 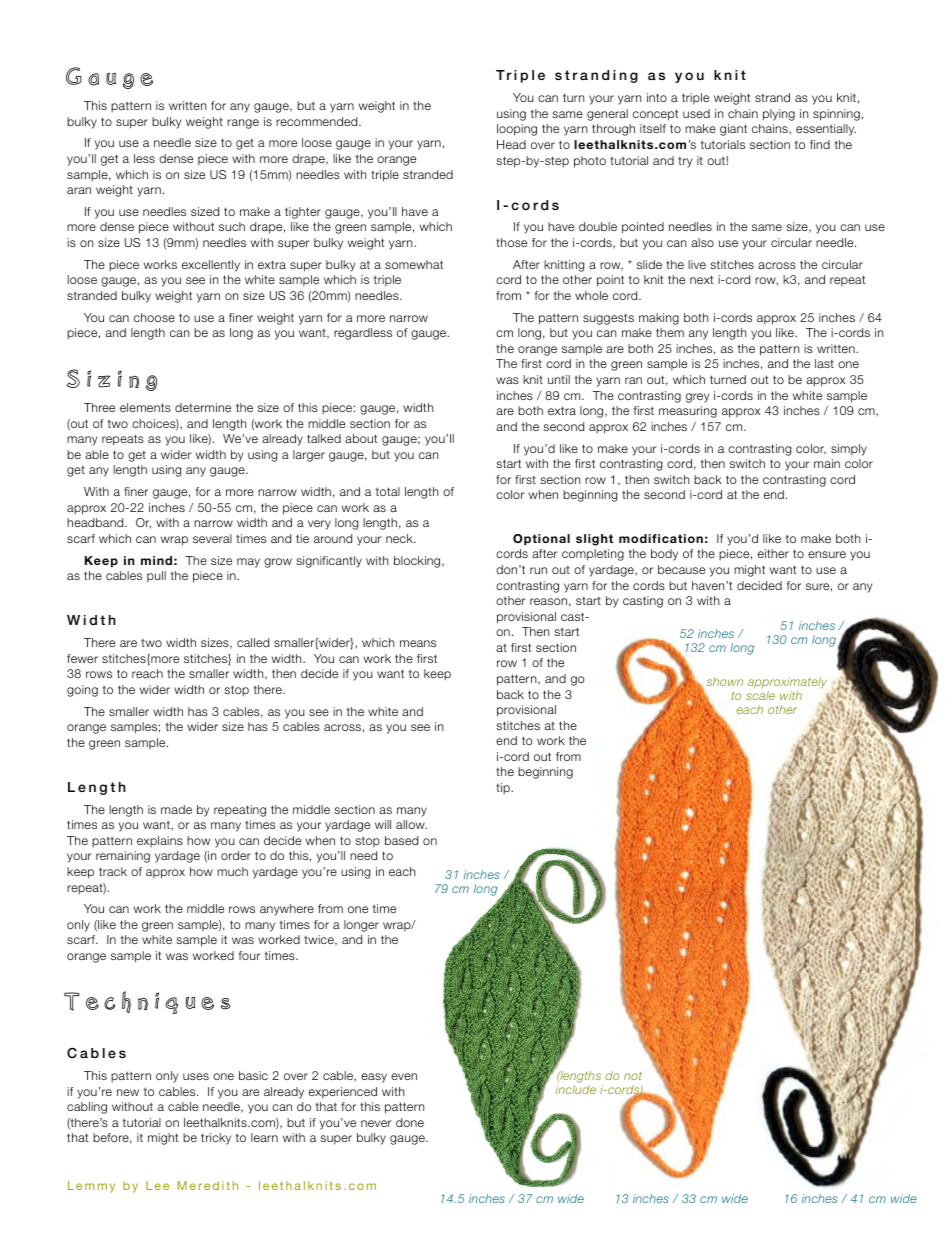 What do you see at coordinates (253, 642) in the screenshot?
I see `called` at bounding box center [253, 642].
